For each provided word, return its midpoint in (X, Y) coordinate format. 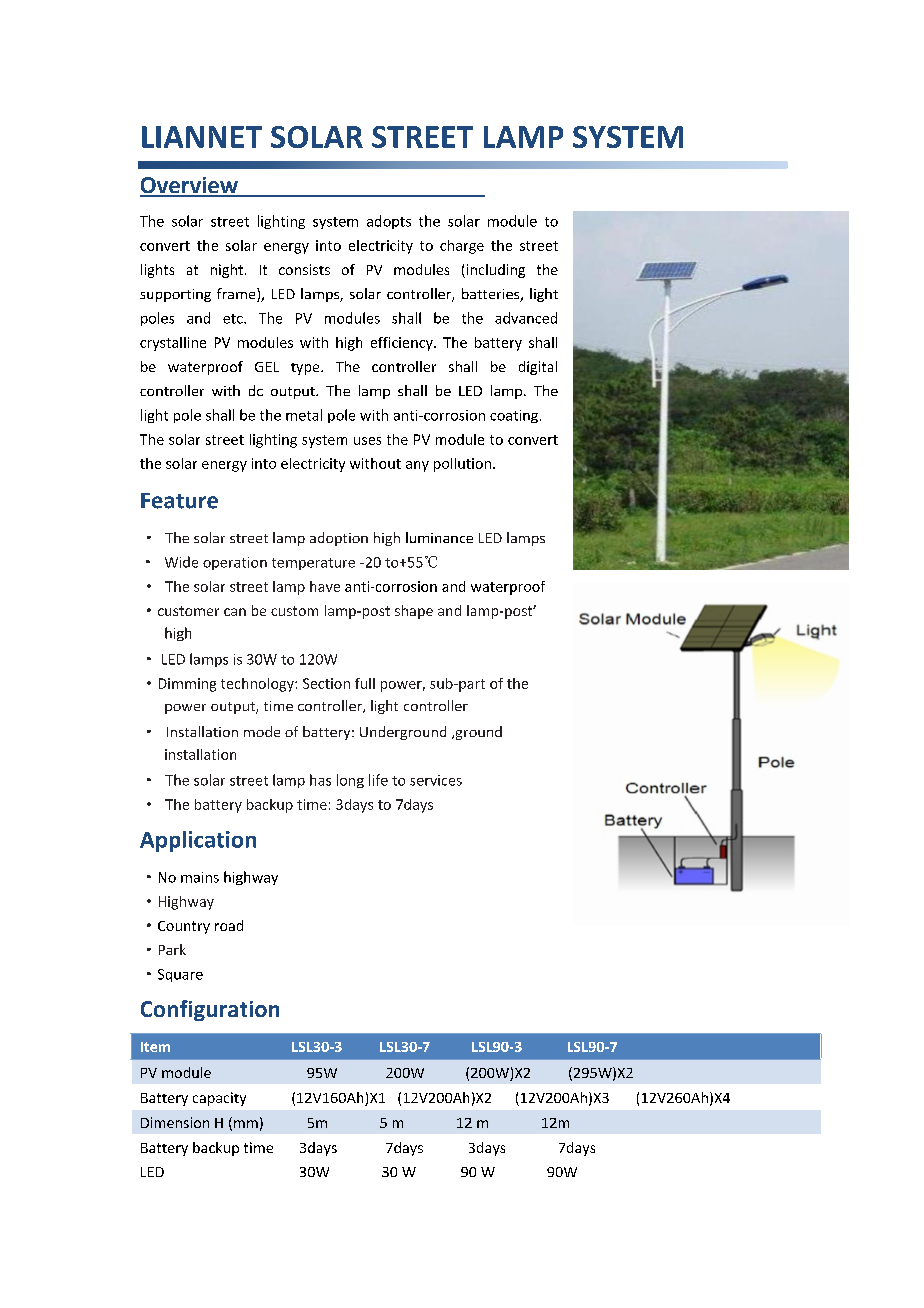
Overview (190, 186)
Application (198, 841)
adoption (339, 539)
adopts (389, 222)
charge (462, 247)
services (436, 780)
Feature (179, 501)
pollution (462, 465)
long (350, 781)
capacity (219, 1099)
